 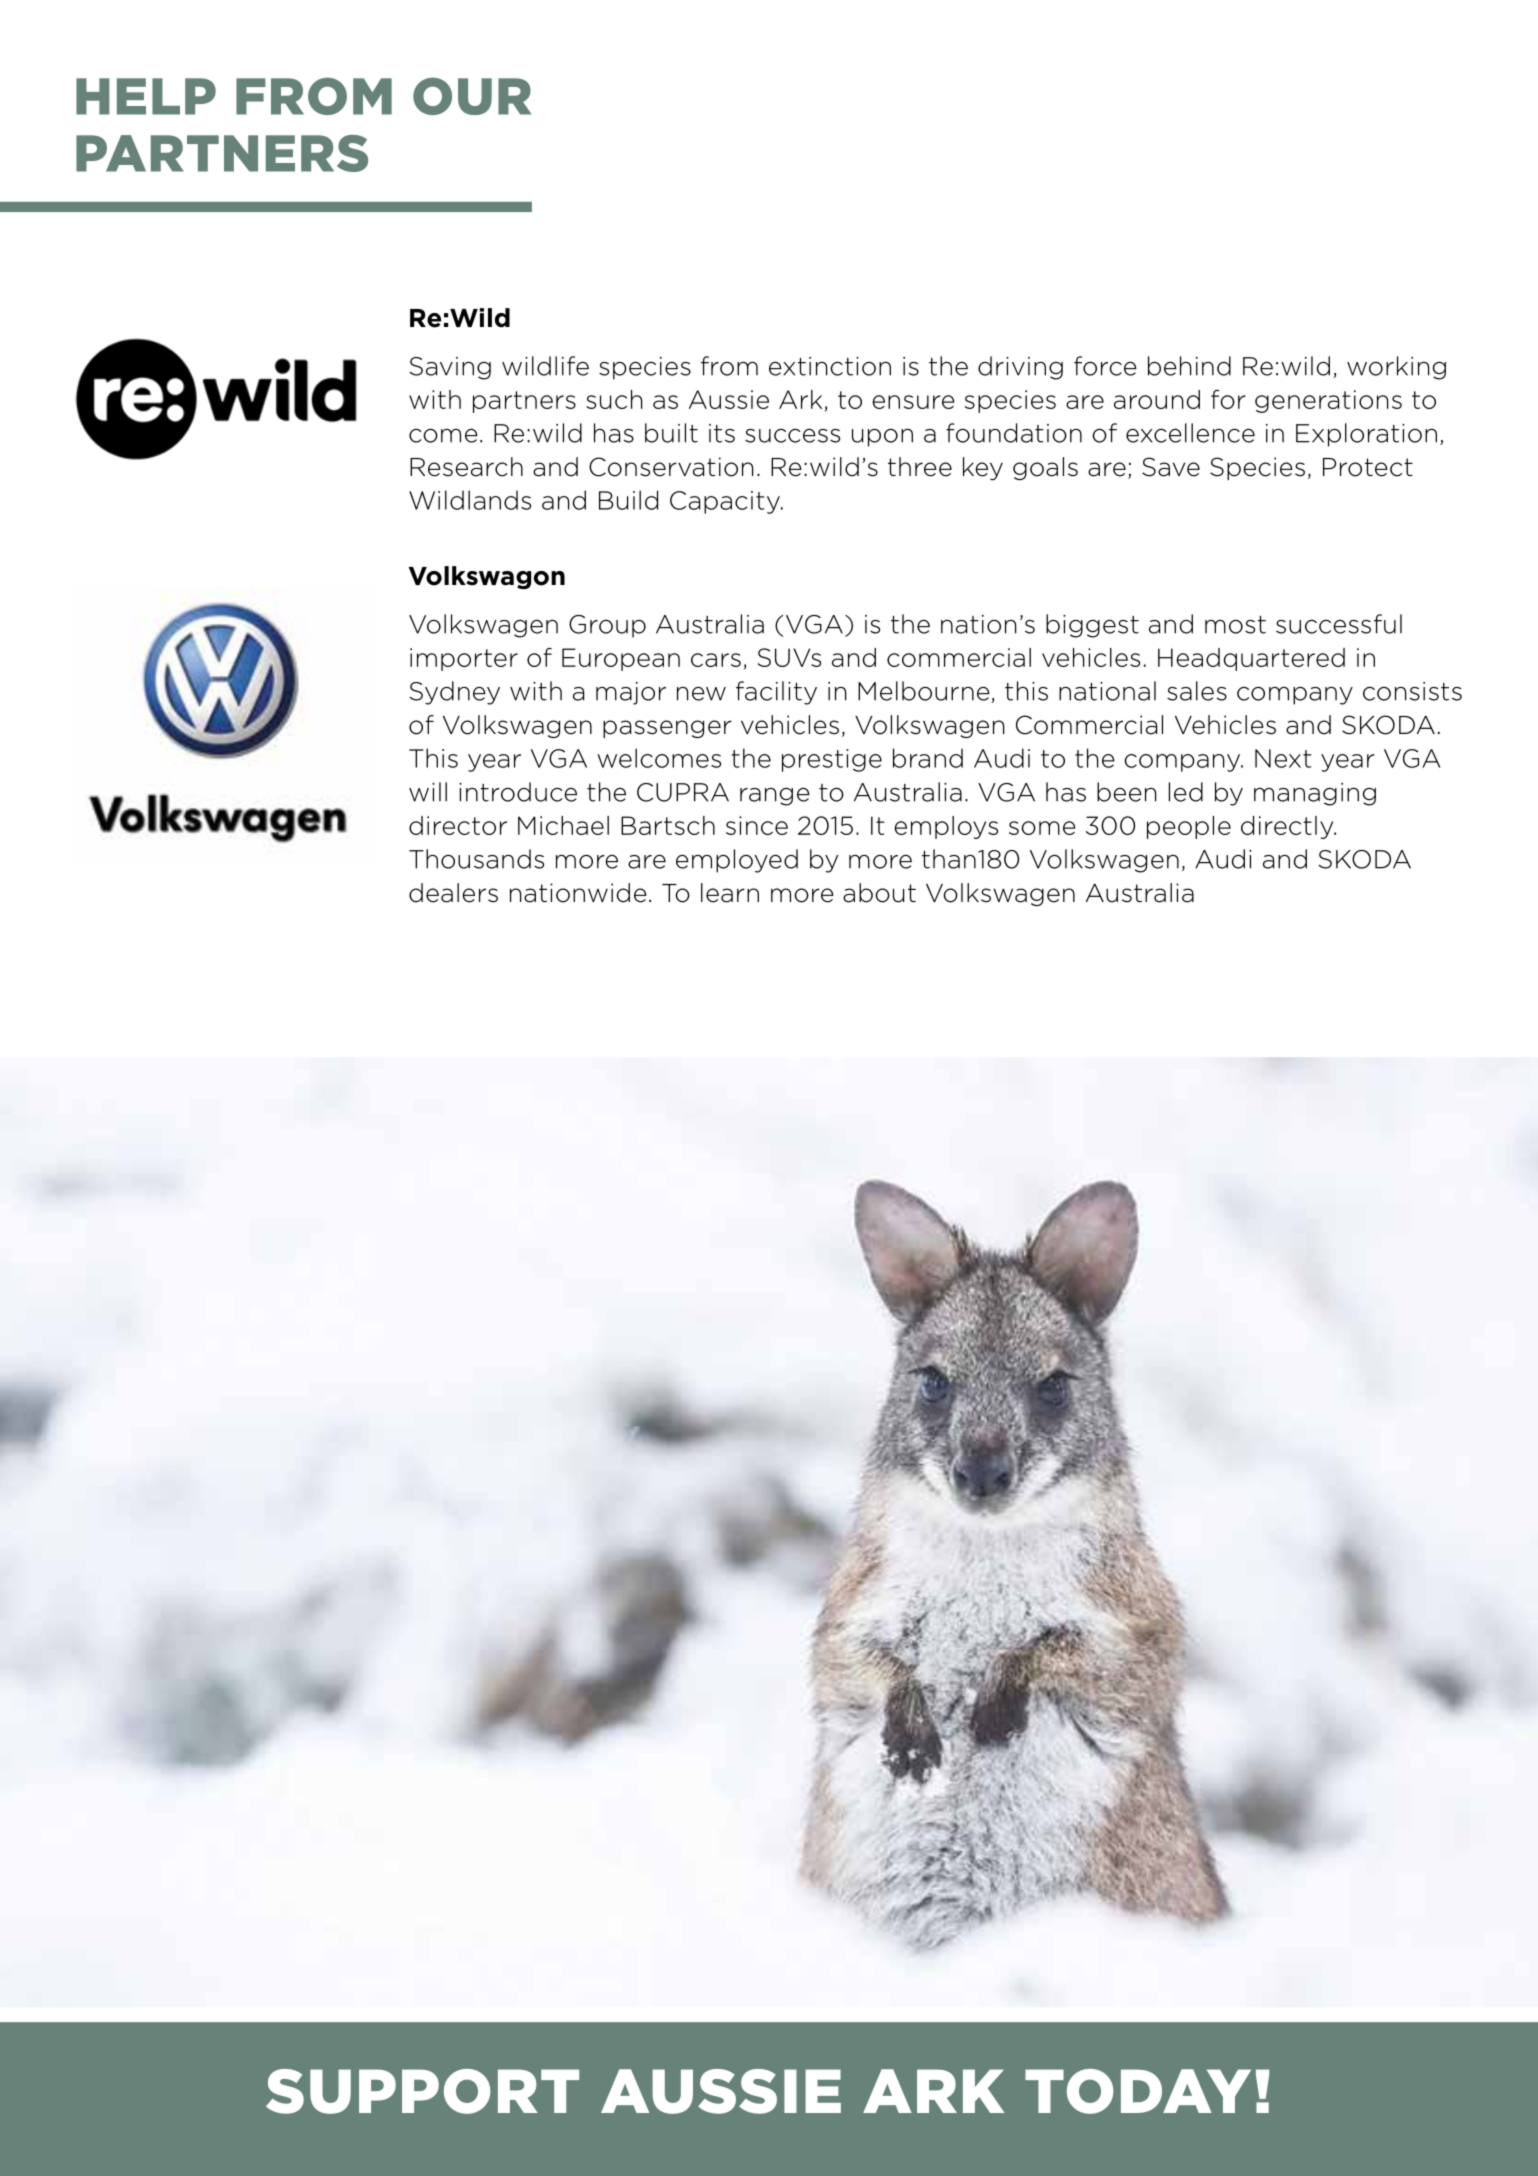 What do you see at coordinates (879, 893) in the screenshot?
I see `about` at bounding box center [879, 893].
